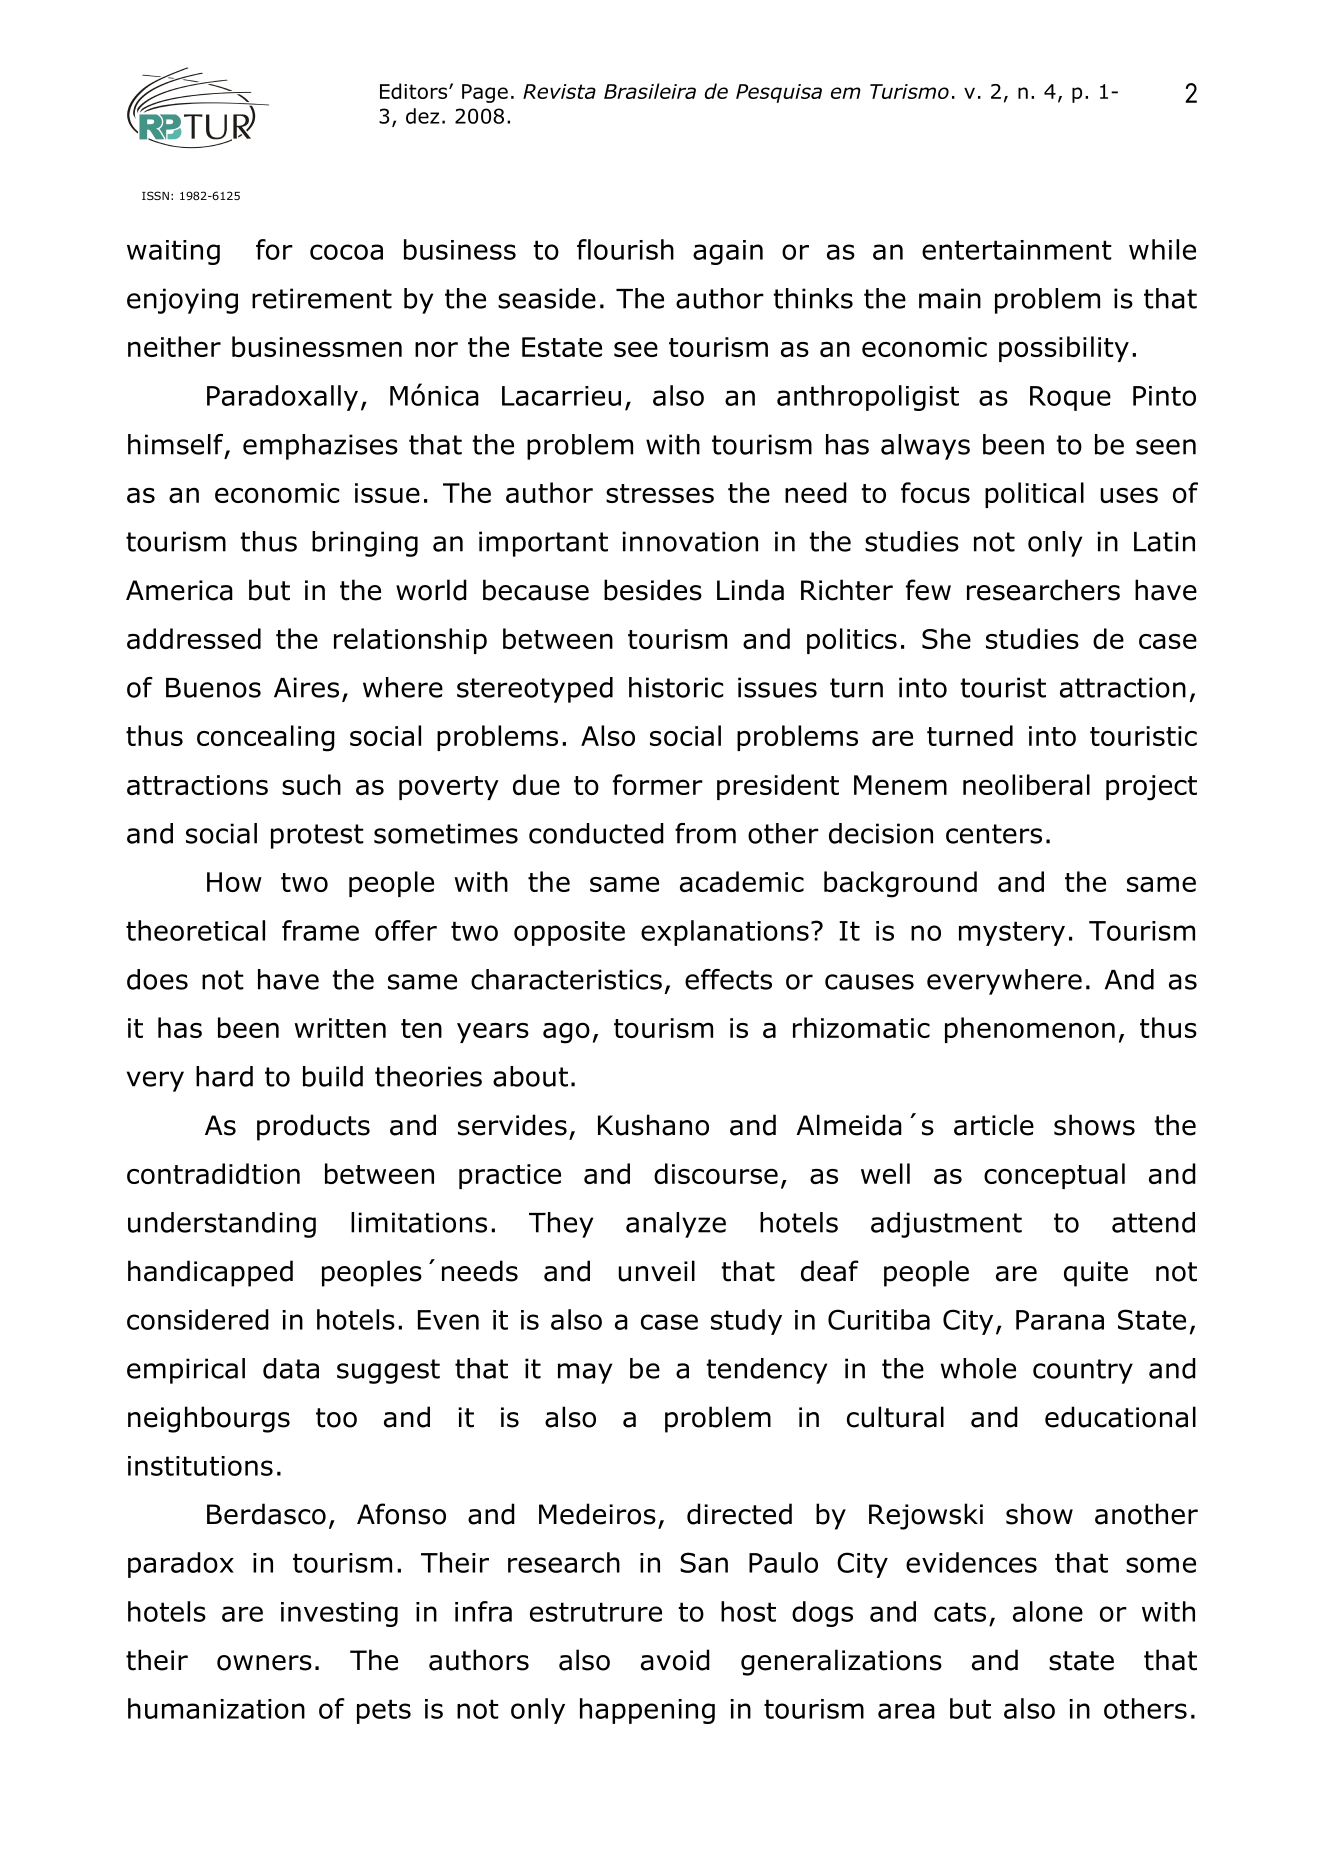 This page has width=1323, height=1872. Describe the element at coordinates (266, 738) in the page. I see `concealing` at that location.
